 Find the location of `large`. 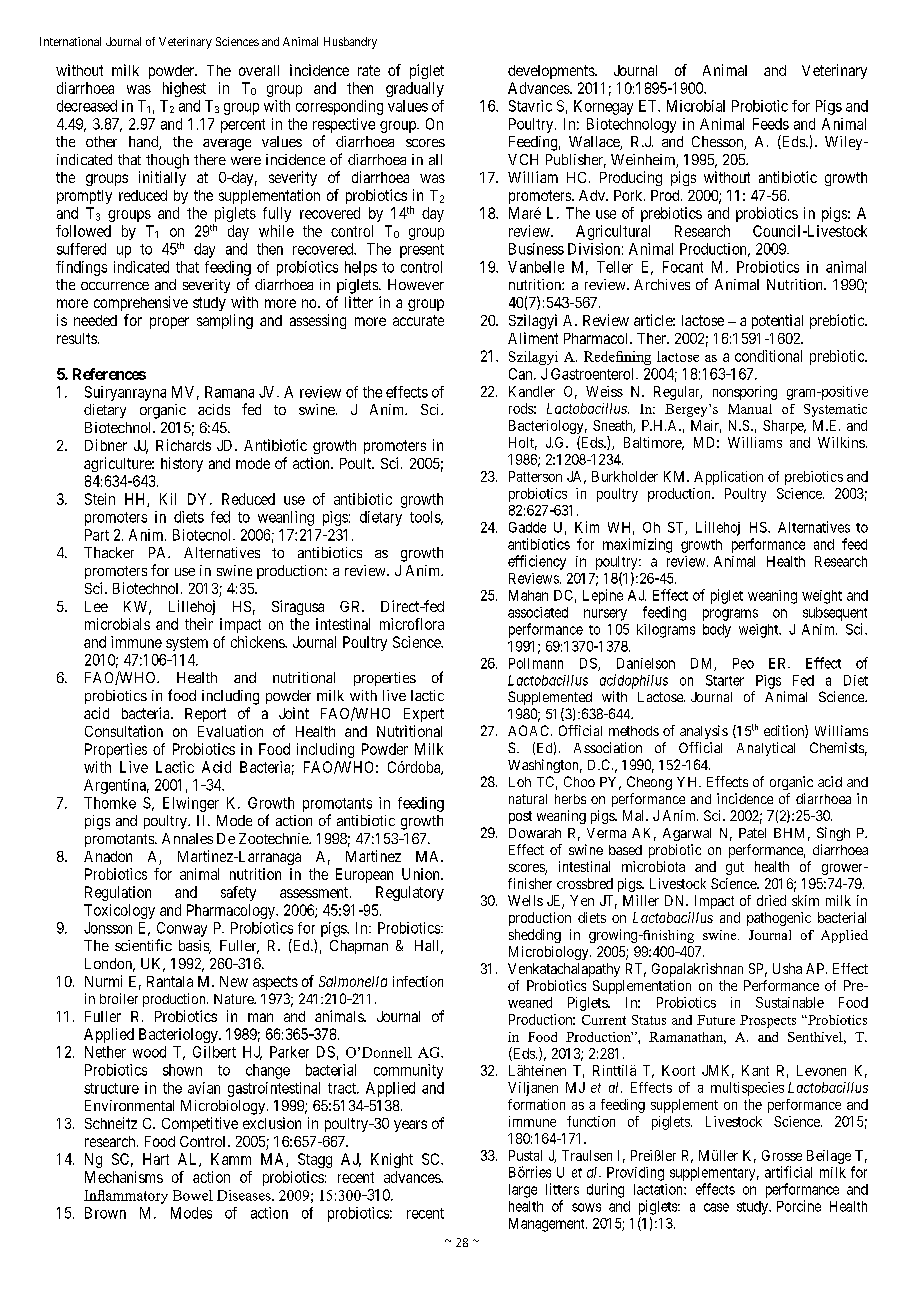

large is located at coordinates (523, 1191).
